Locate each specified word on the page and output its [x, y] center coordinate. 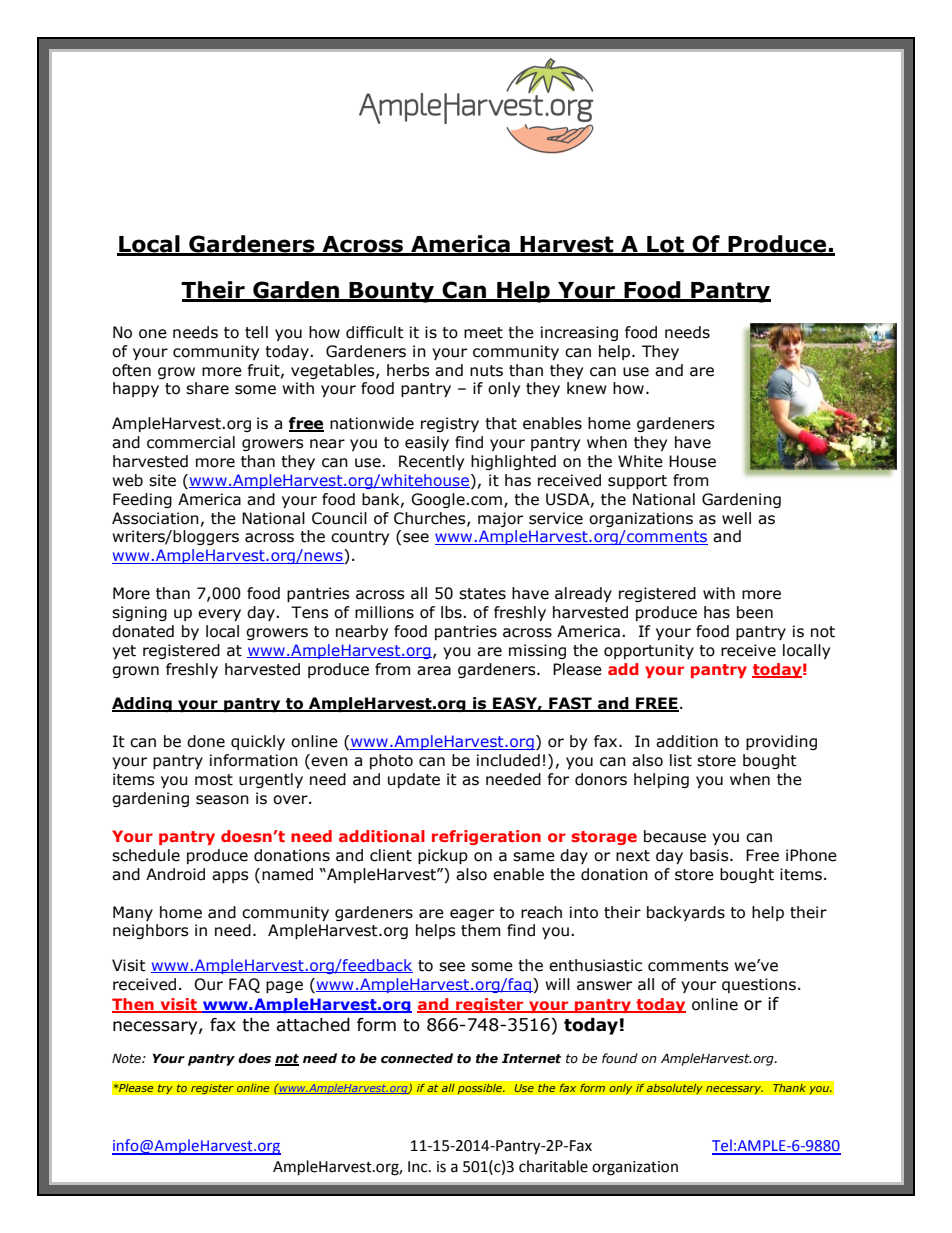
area [434, 671]
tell [256, 332]
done [206, 741]
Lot [665, 245]
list [681, 760]
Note [127, 1058]
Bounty [392, 292]
